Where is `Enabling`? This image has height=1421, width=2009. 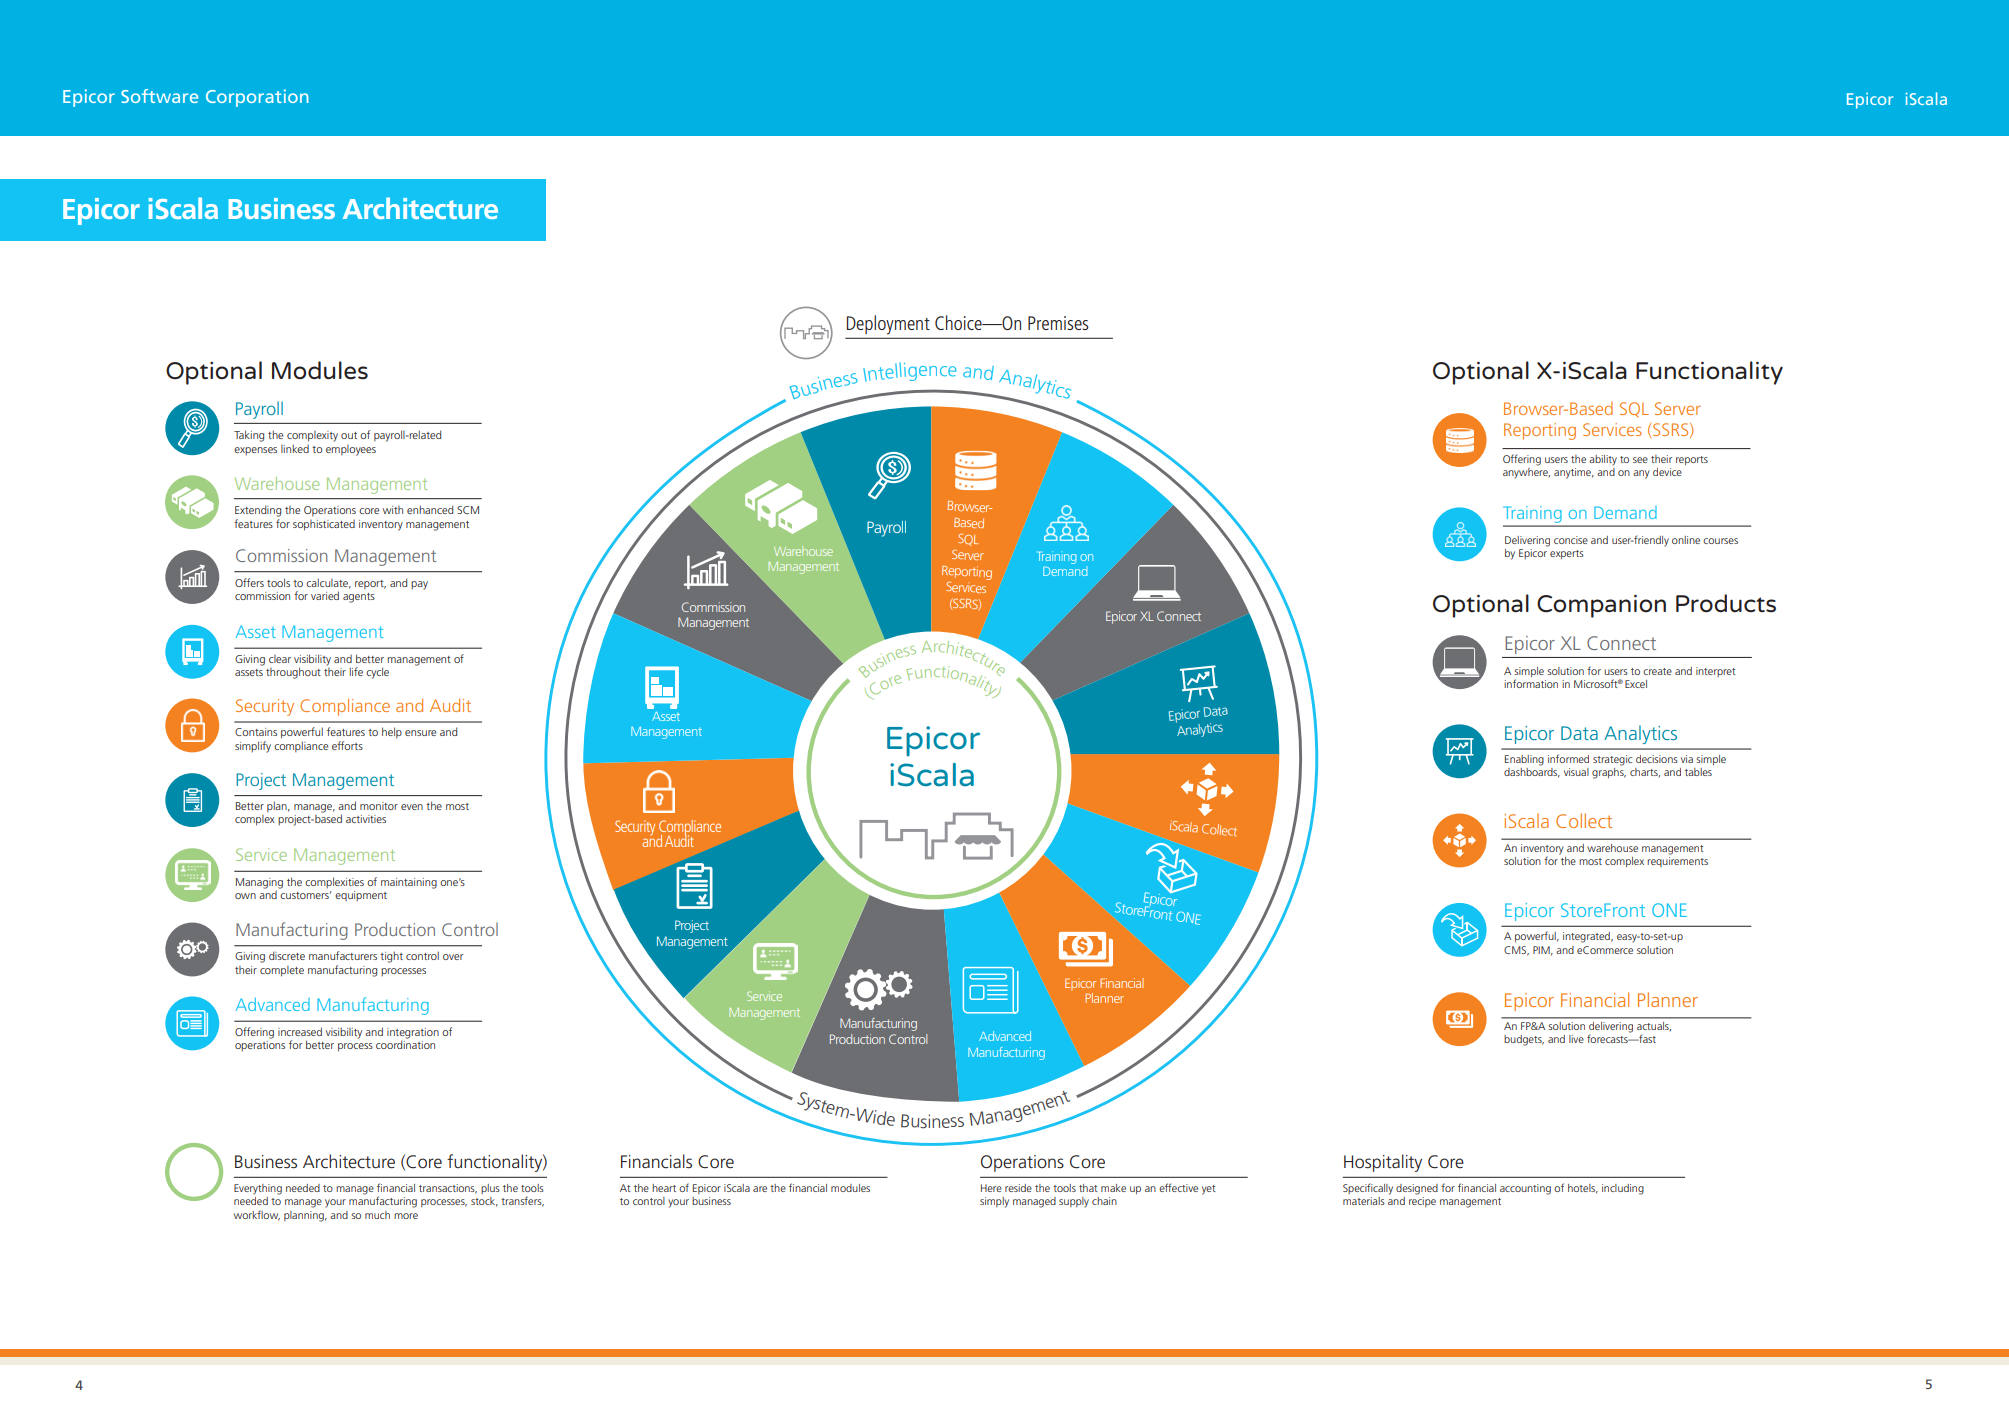 Enabling is located at coordinates (1524, 760).
